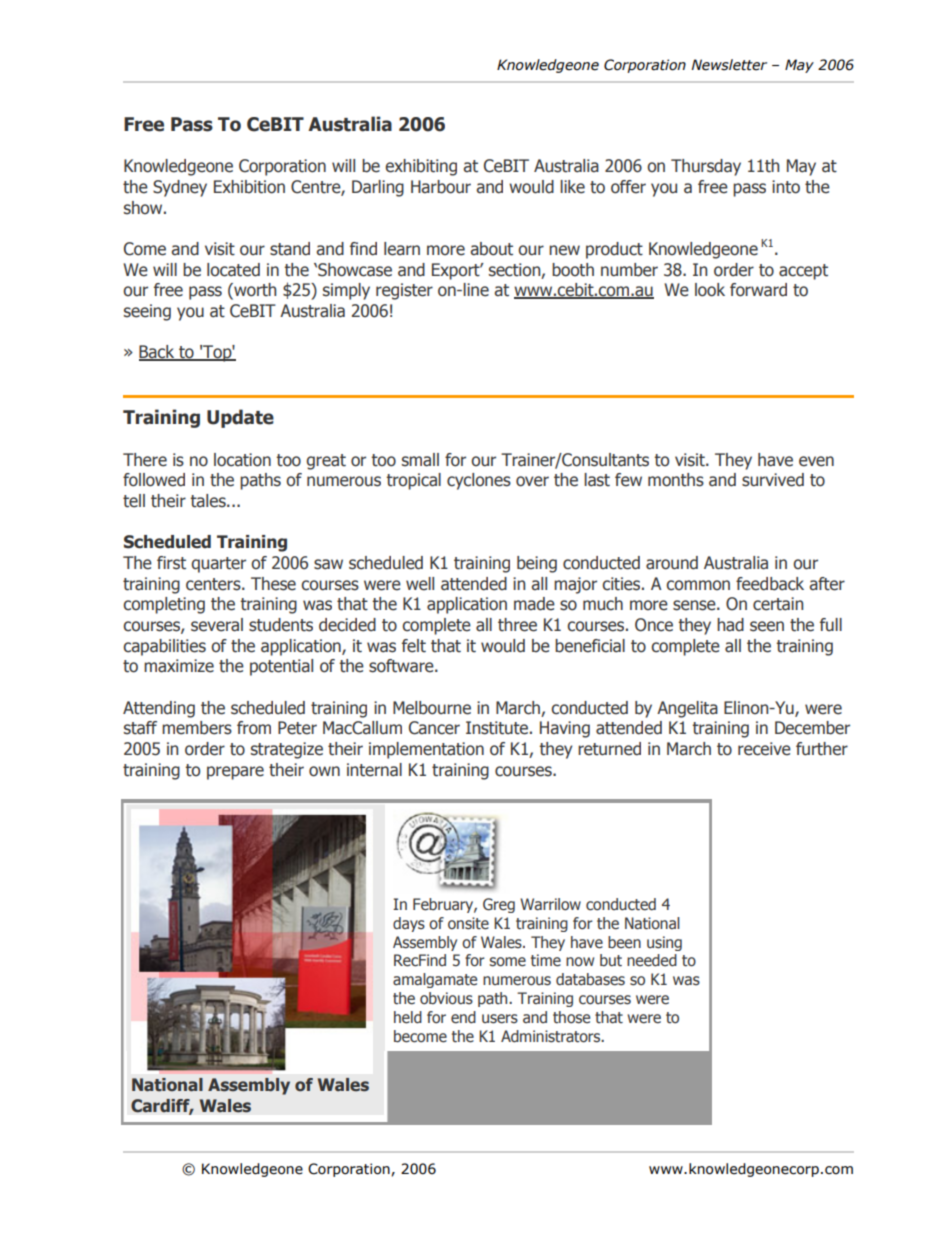 The image size is (952, 1233). I want to click on users, so click(500, 1019).
